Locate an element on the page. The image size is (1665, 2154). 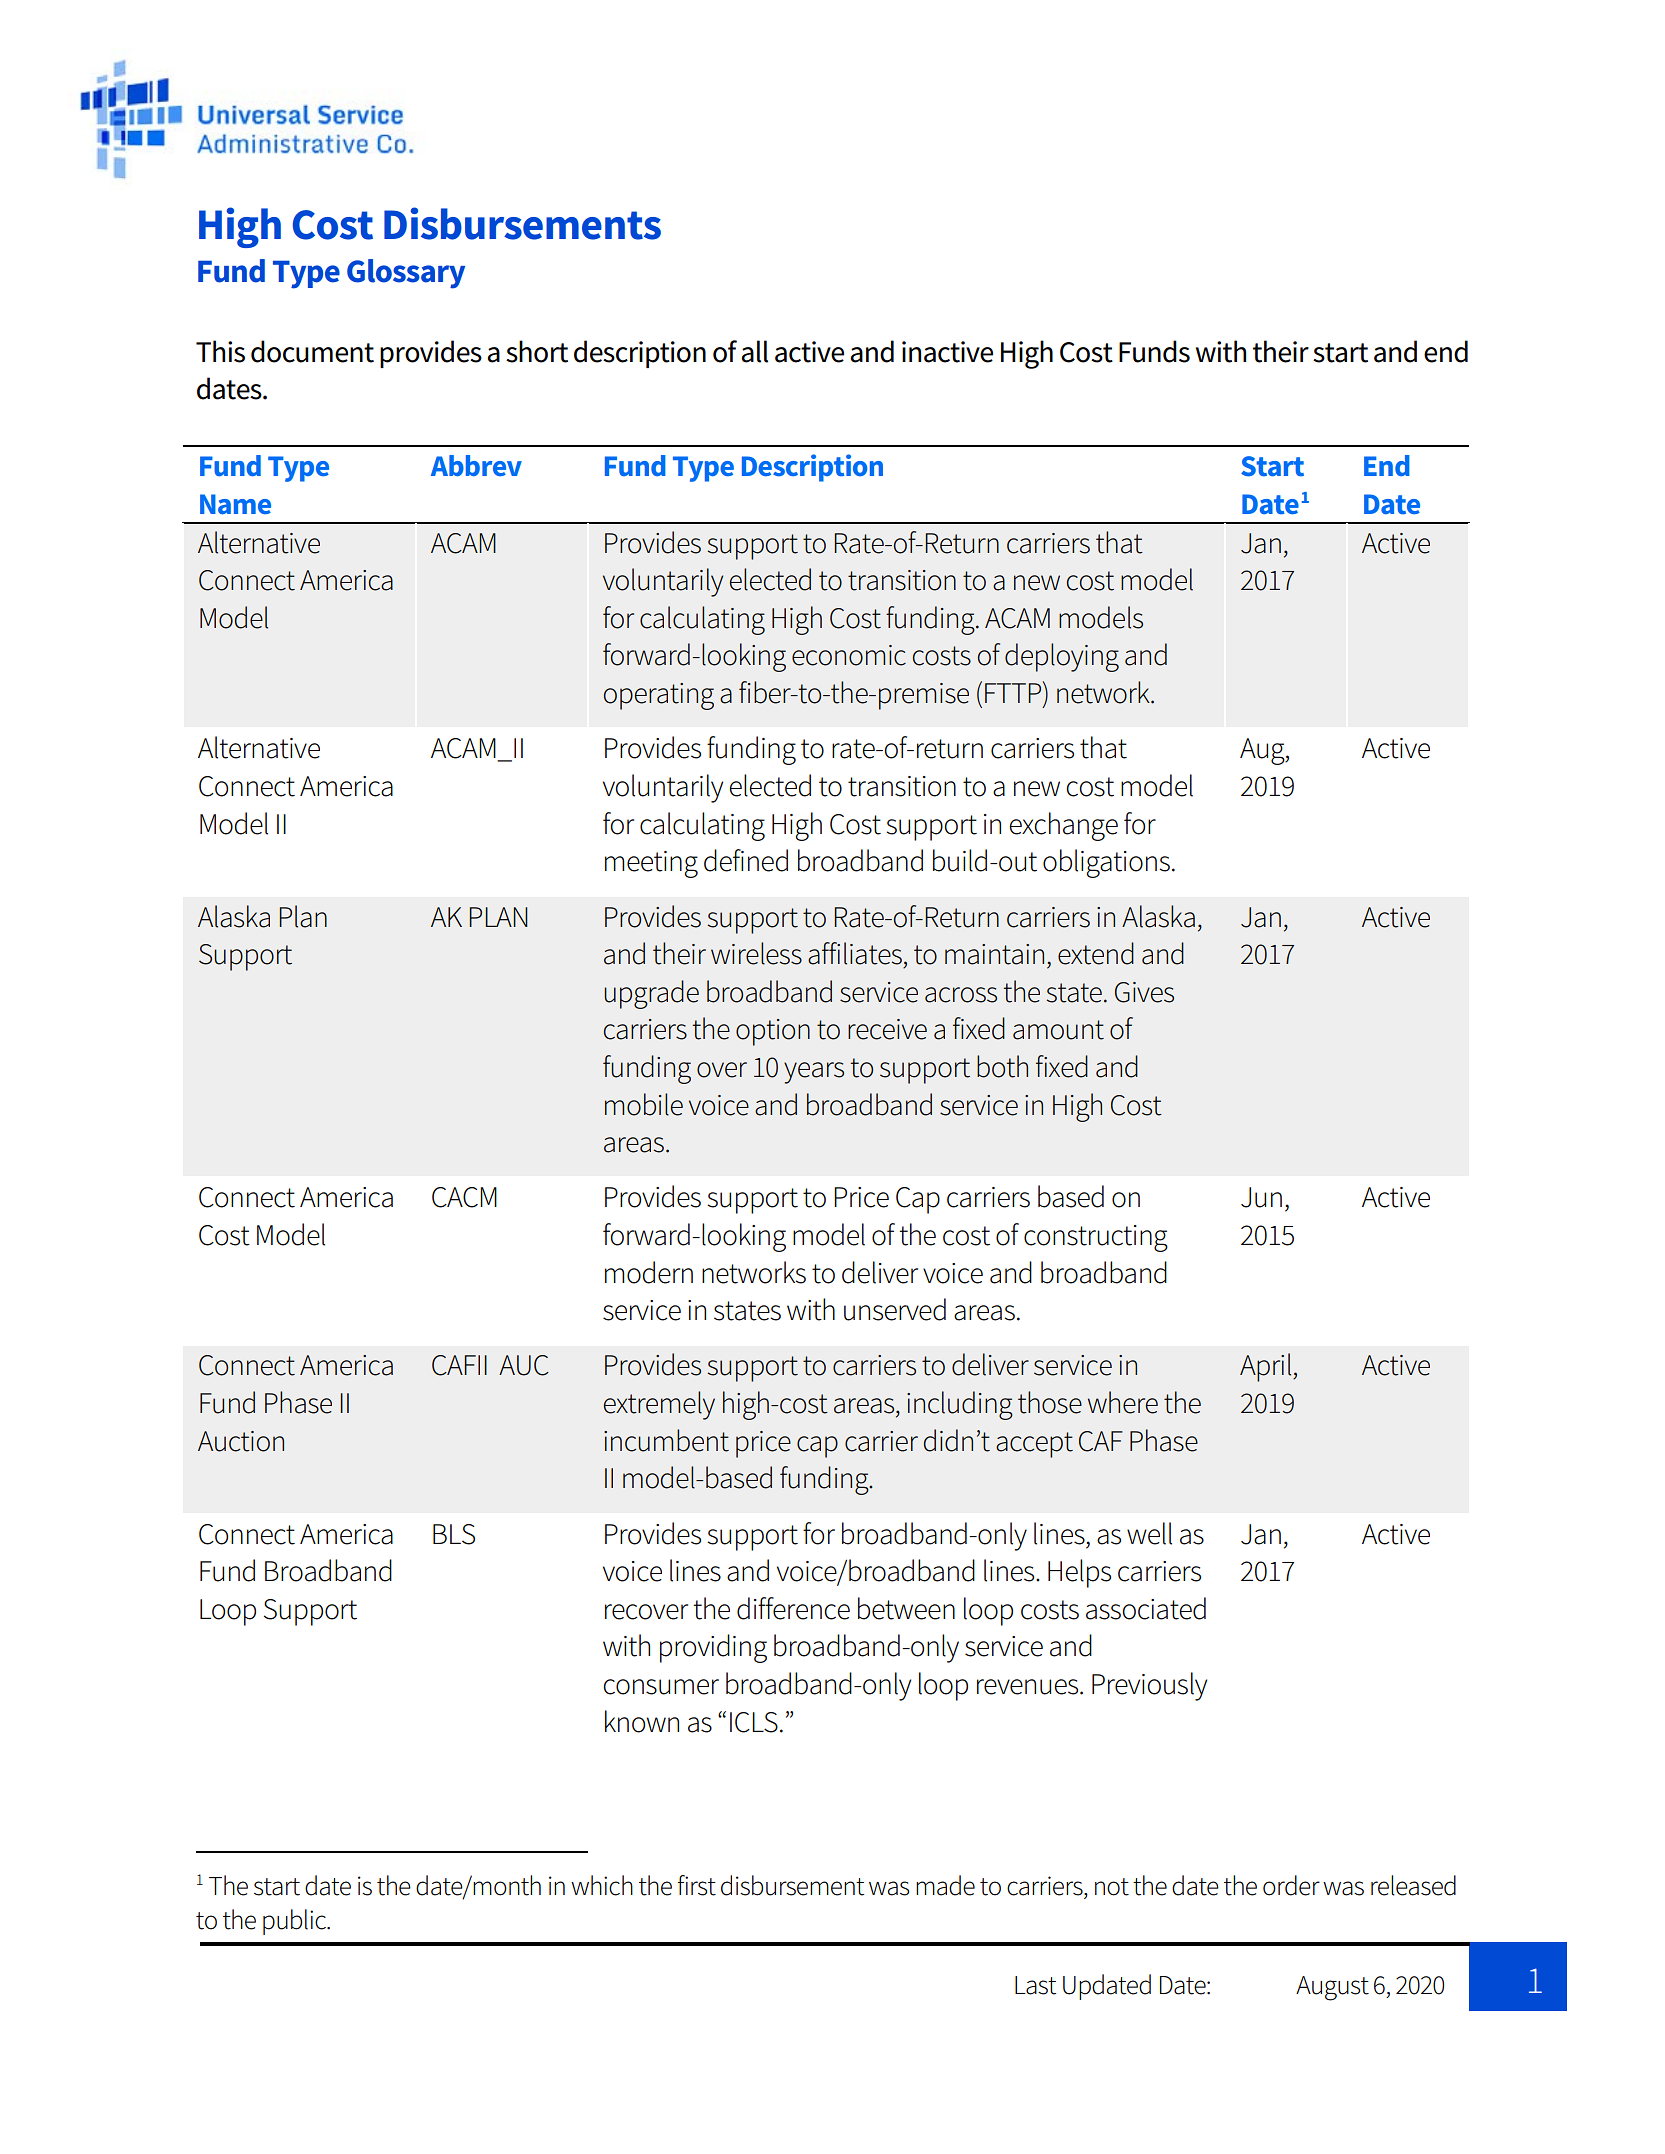
years is located at coordinates (814, 1073).
